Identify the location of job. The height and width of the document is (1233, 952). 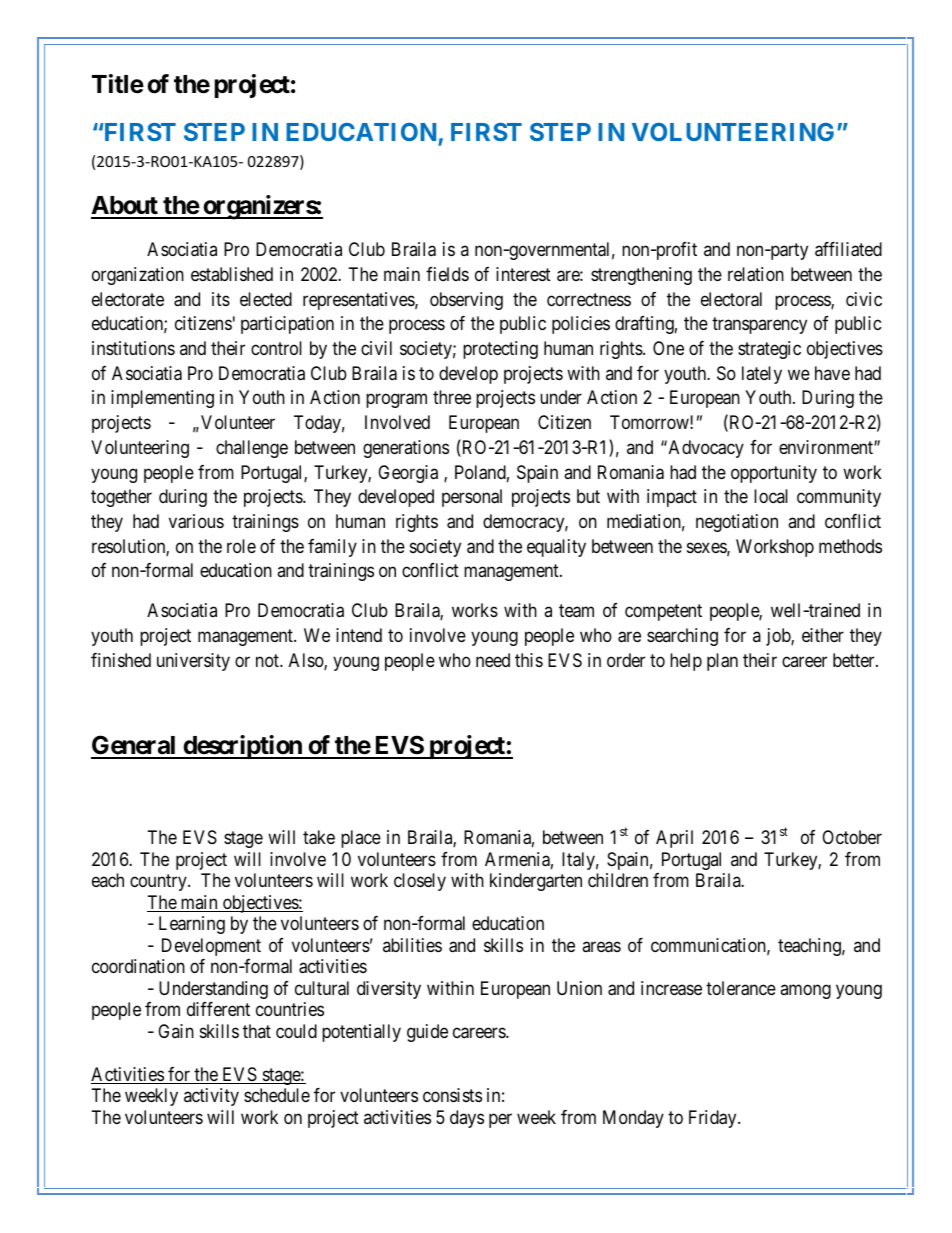
(779, 637).
